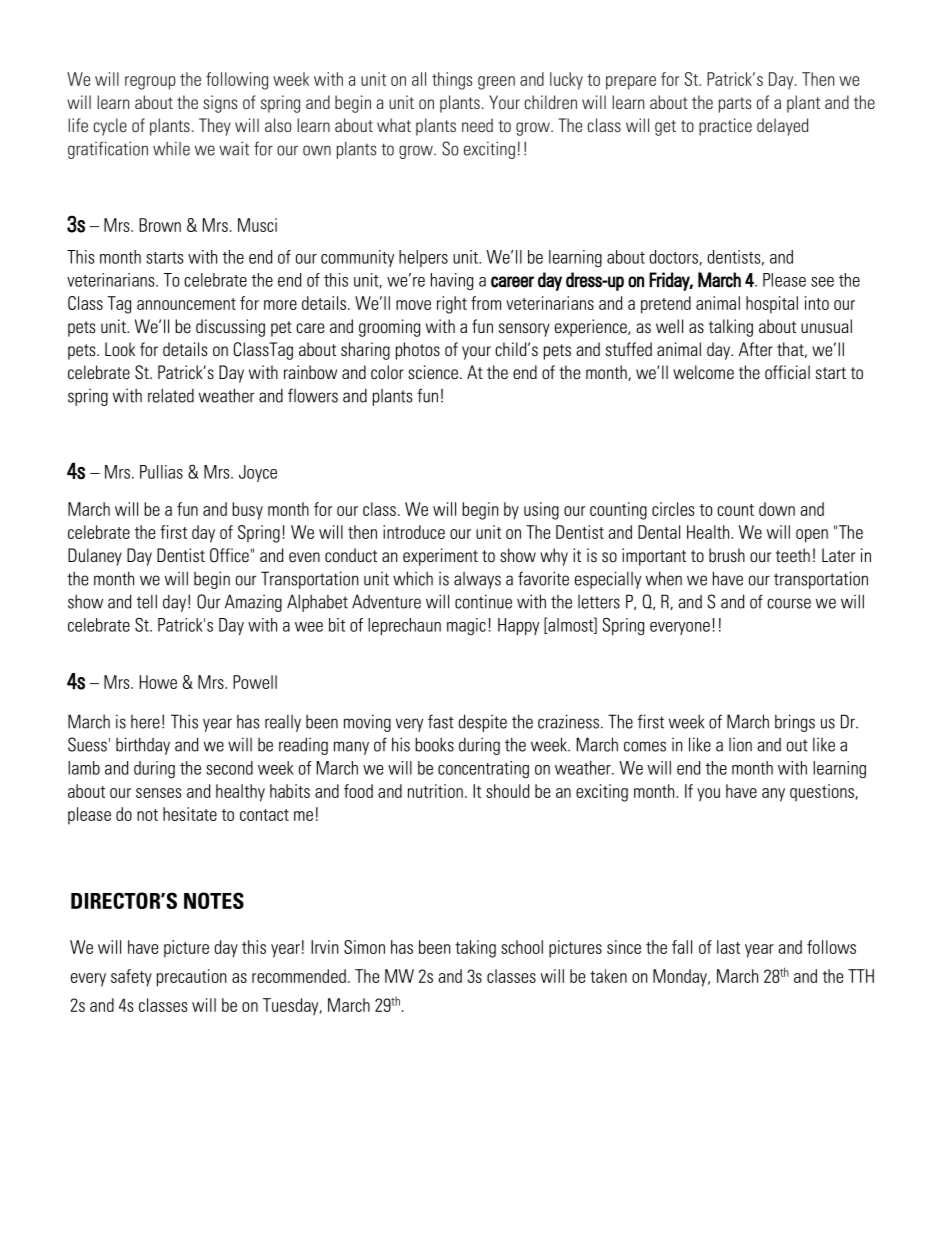 Image resolution: width=952 pixels, height=1233 pixels. Describe the element at coordinates (229, 555) in the screenshot. I see `Office` at that location.
